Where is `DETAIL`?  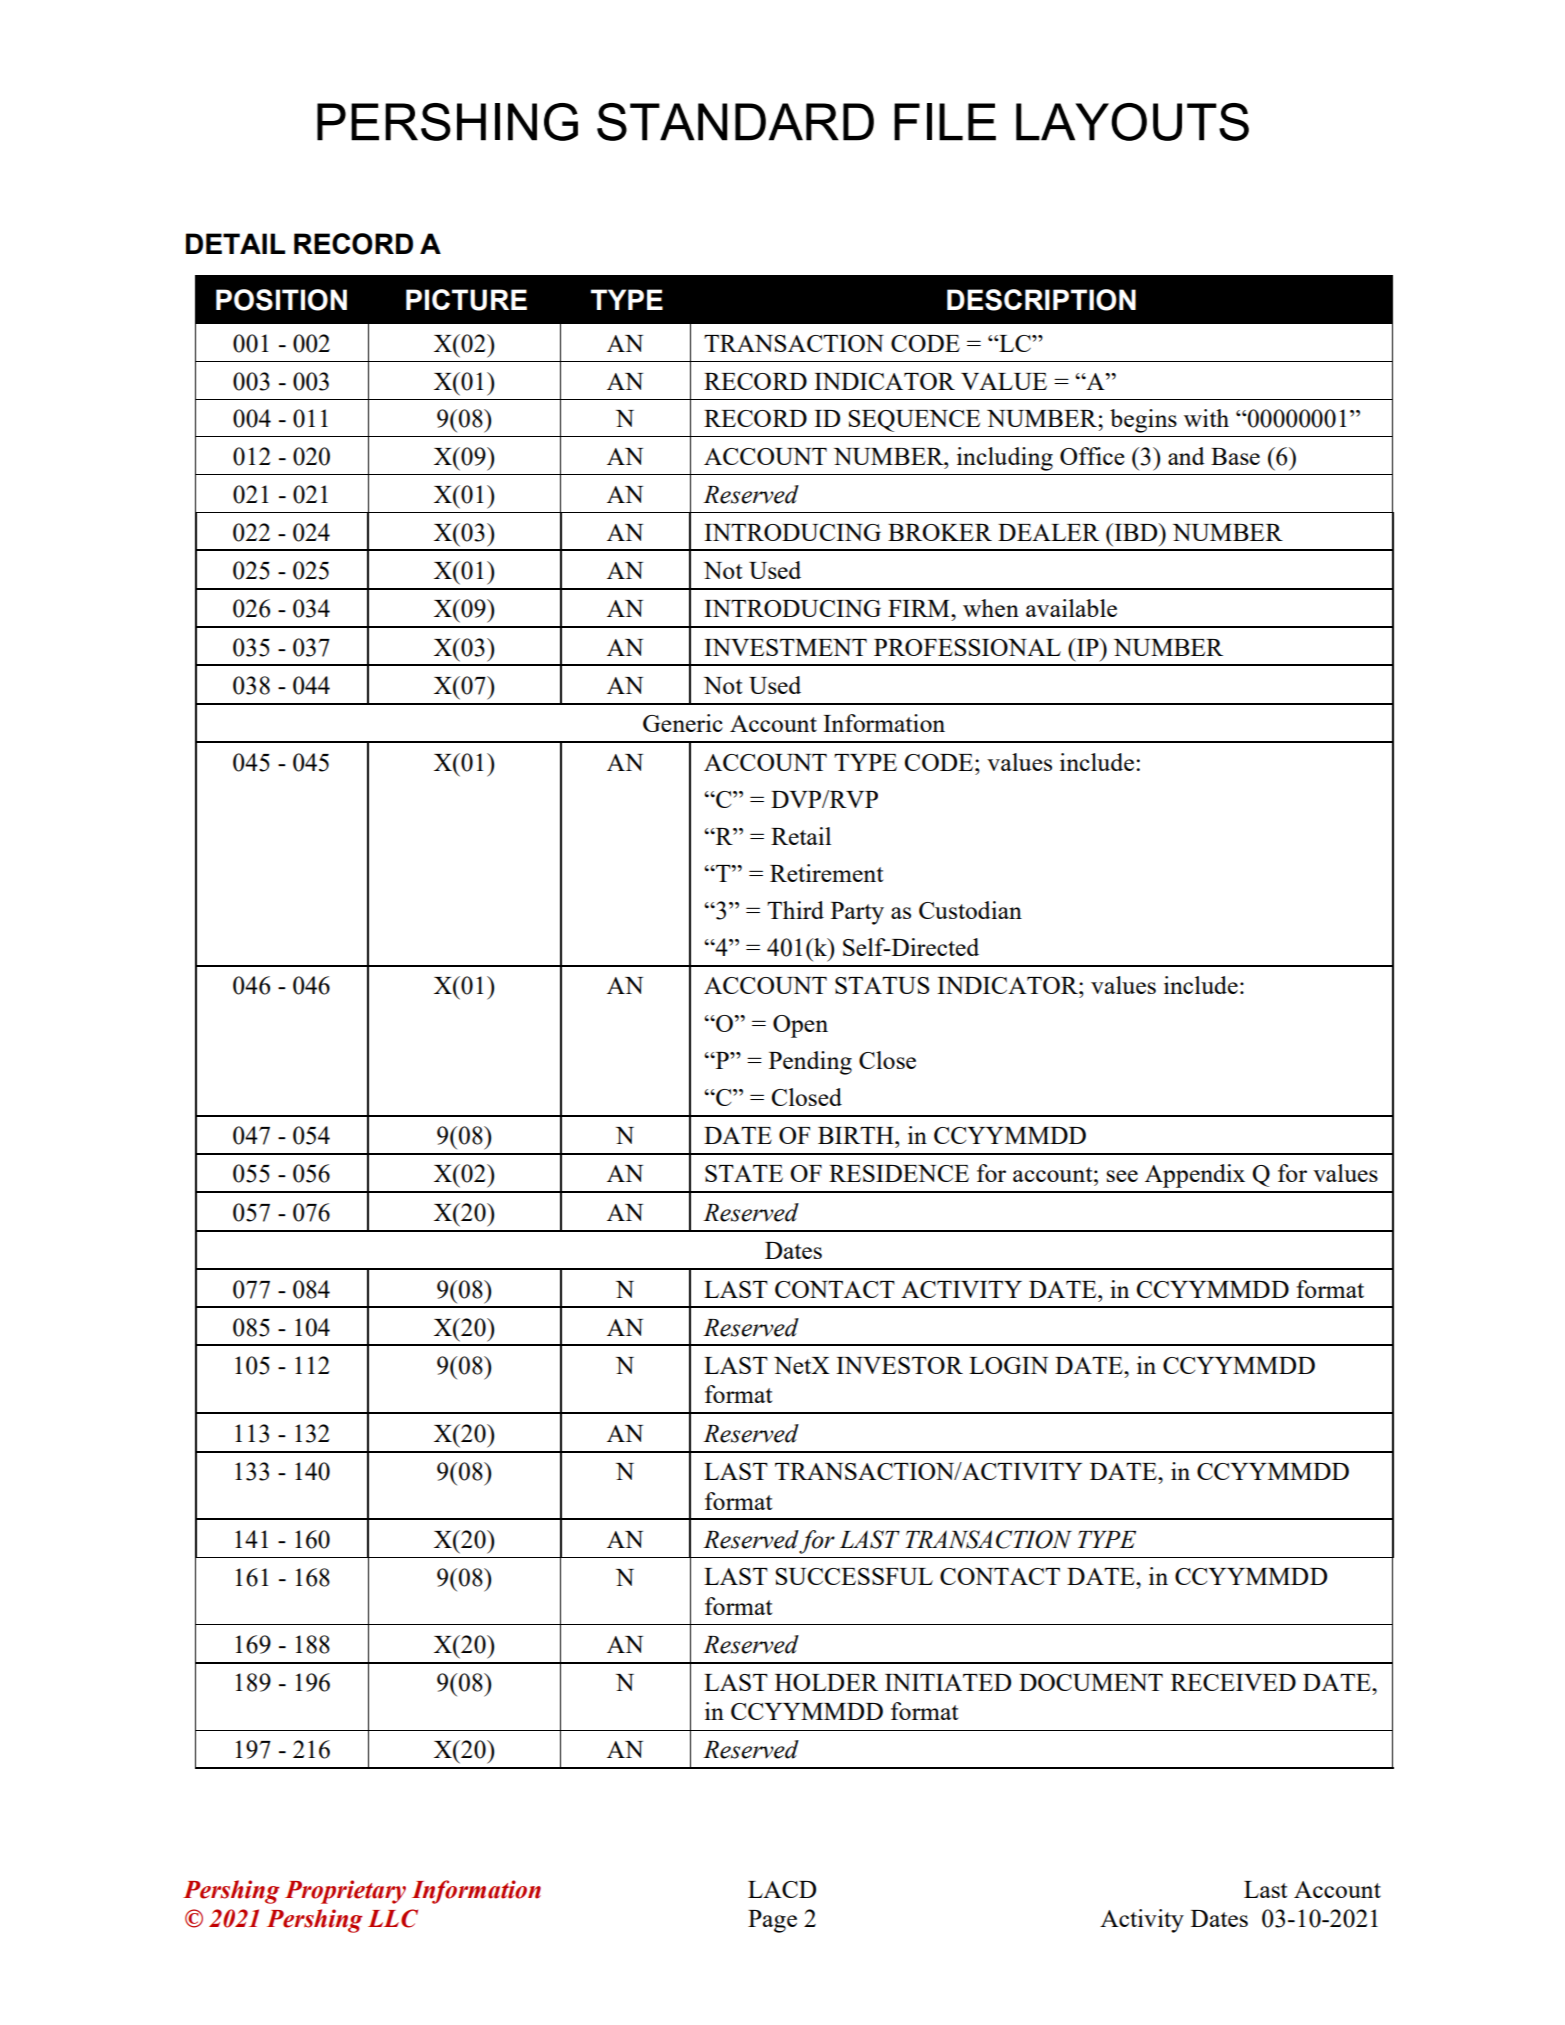
DETAIL is located at coordinates (235, 243).
